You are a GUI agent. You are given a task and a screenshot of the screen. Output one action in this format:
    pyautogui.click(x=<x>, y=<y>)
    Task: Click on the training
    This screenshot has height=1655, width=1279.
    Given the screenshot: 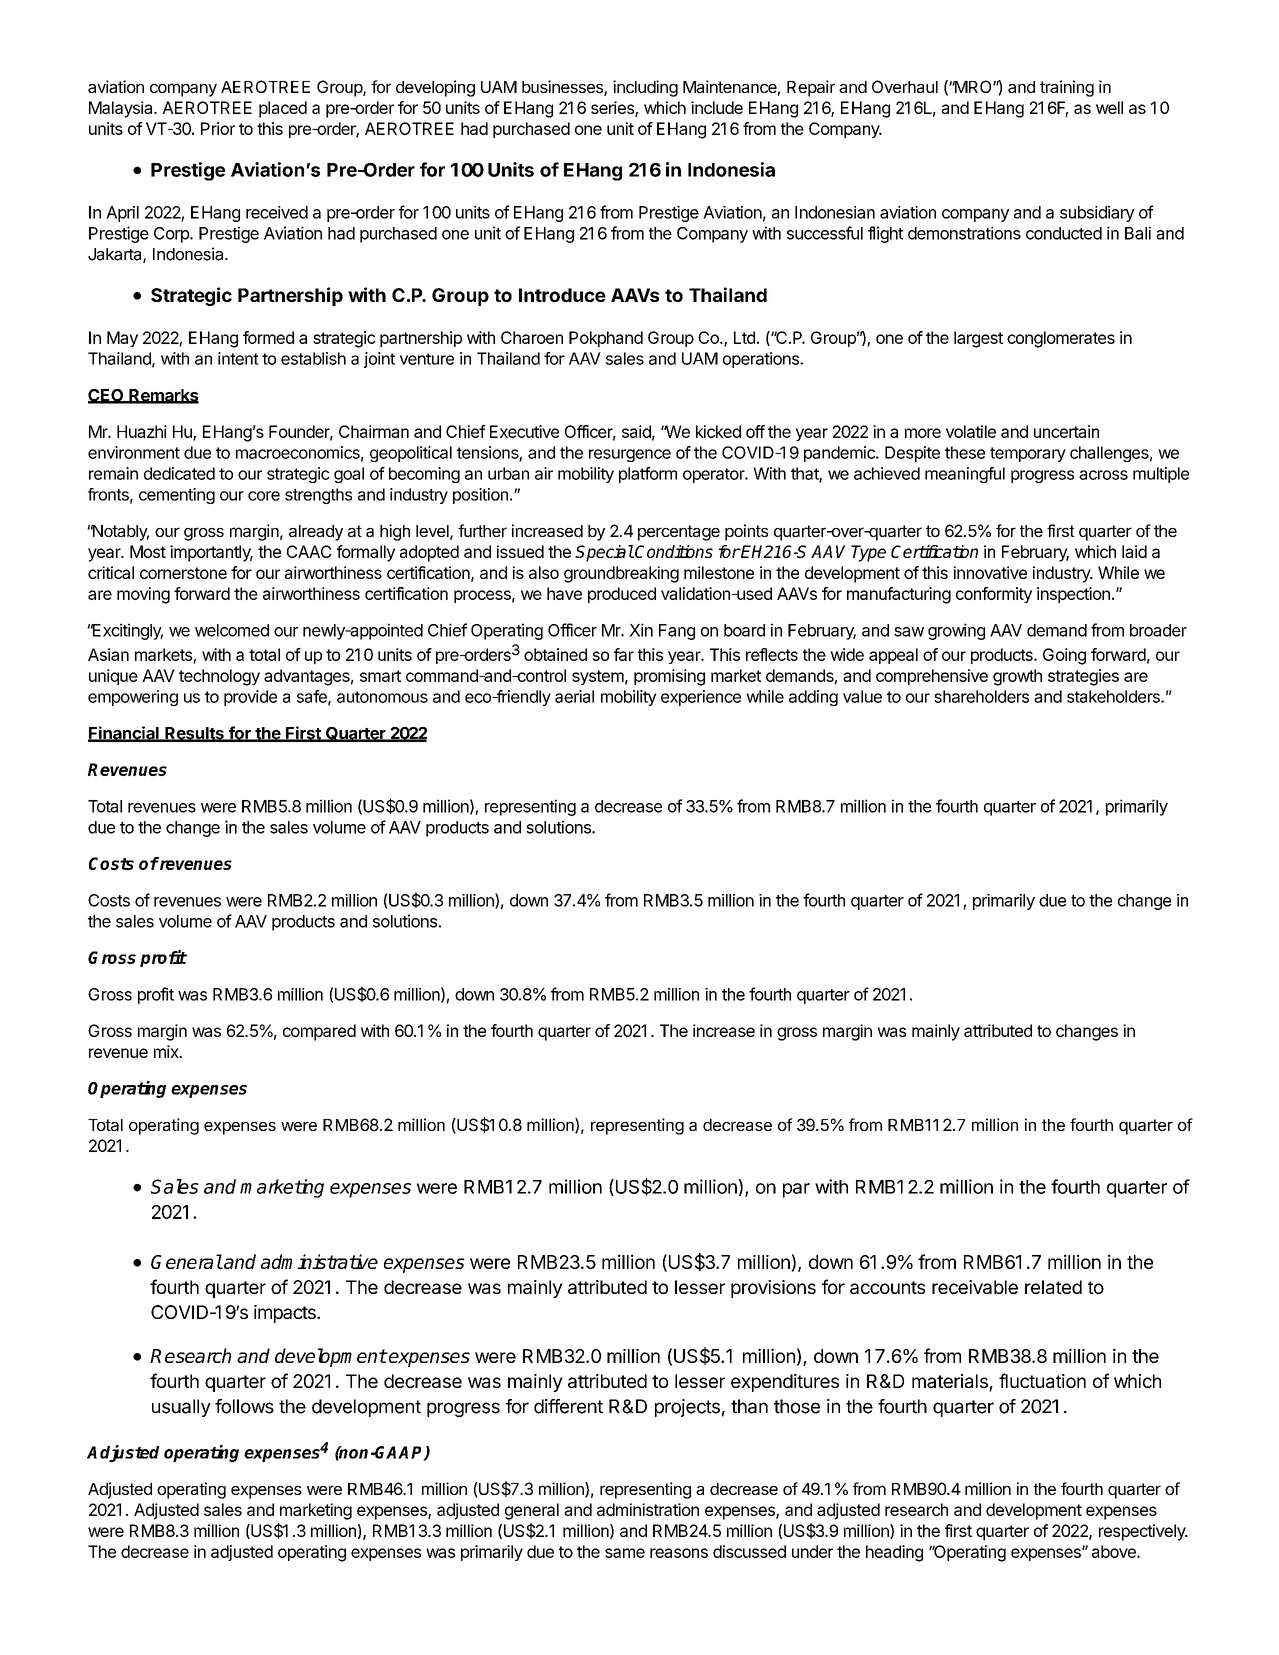 What is the action you would take?
    pyautogui.click(x=1067, y=88)
